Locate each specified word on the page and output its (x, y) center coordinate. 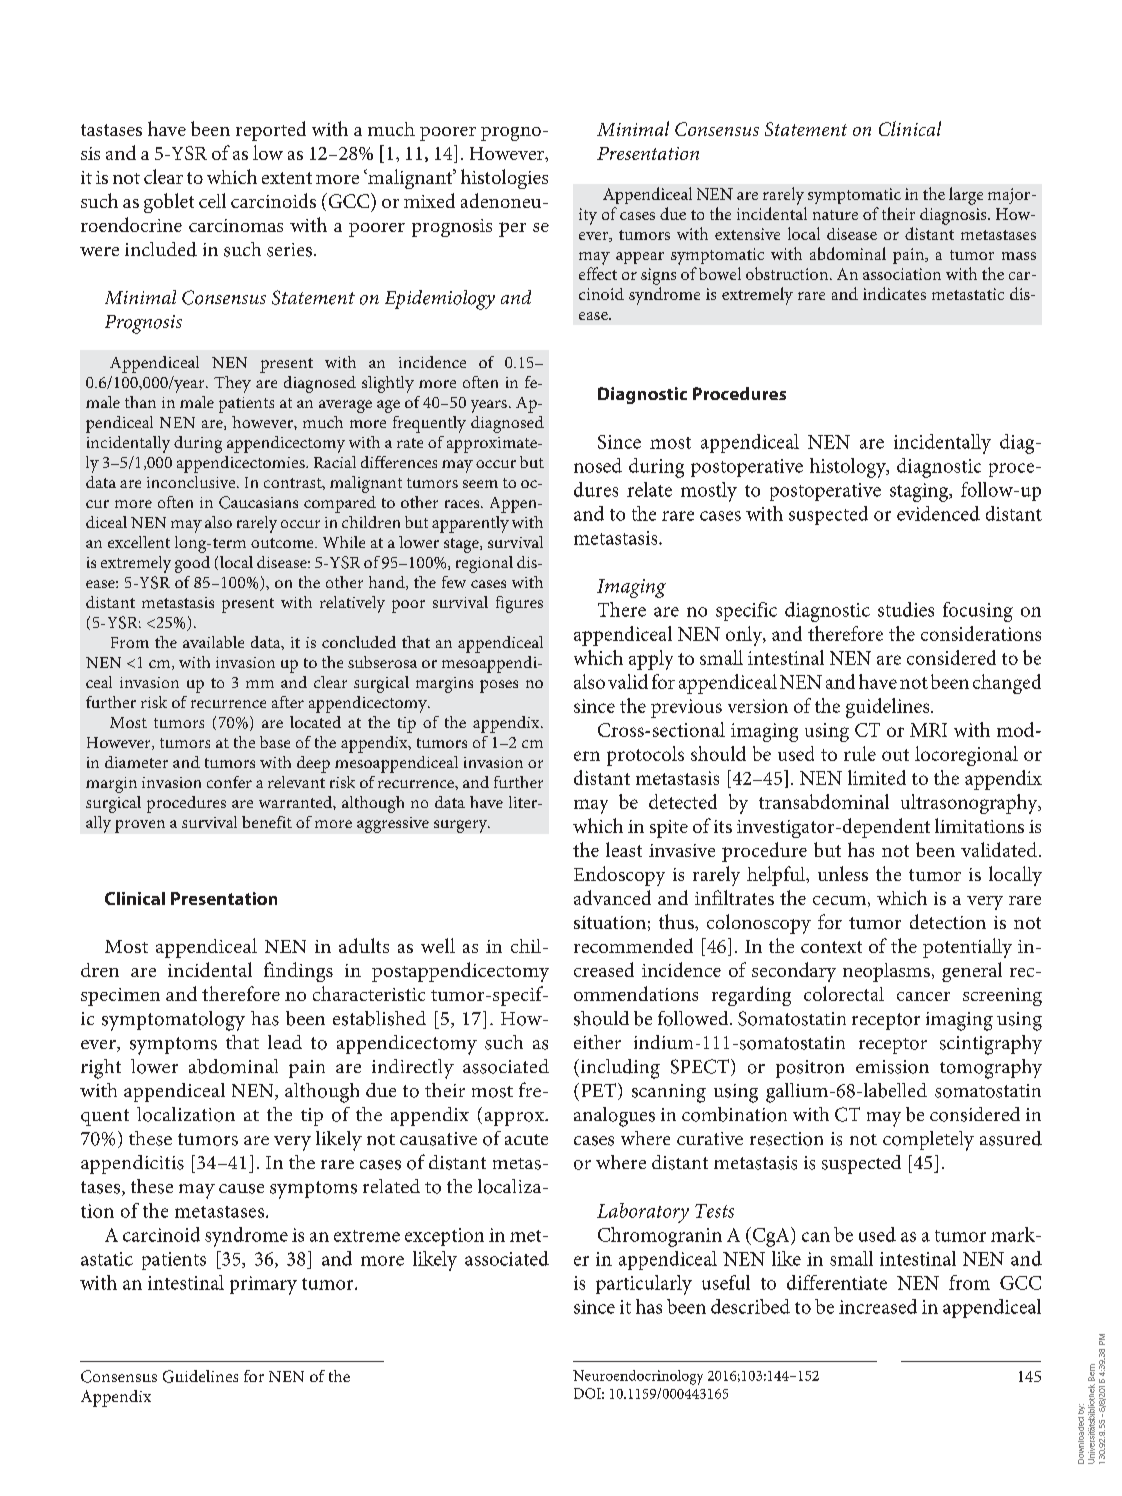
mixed (429, 200)
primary (263, 1285)
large (966, 196)
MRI (928, 730)
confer (229, 782)
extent (287, 178)
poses (499, 686)
